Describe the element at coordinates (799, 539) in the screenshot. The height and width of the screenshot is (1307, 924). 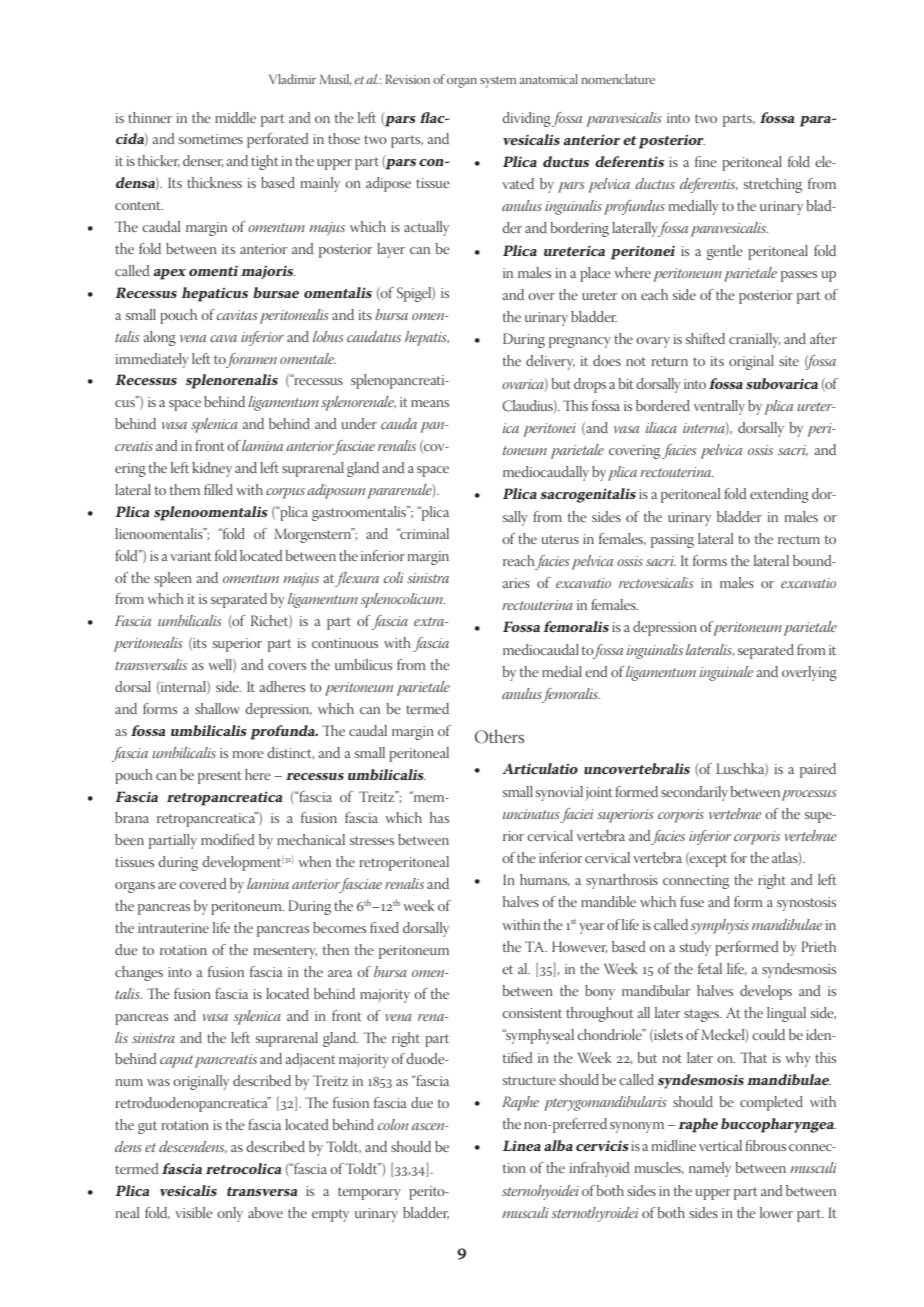
I see `rectum` at that location.
